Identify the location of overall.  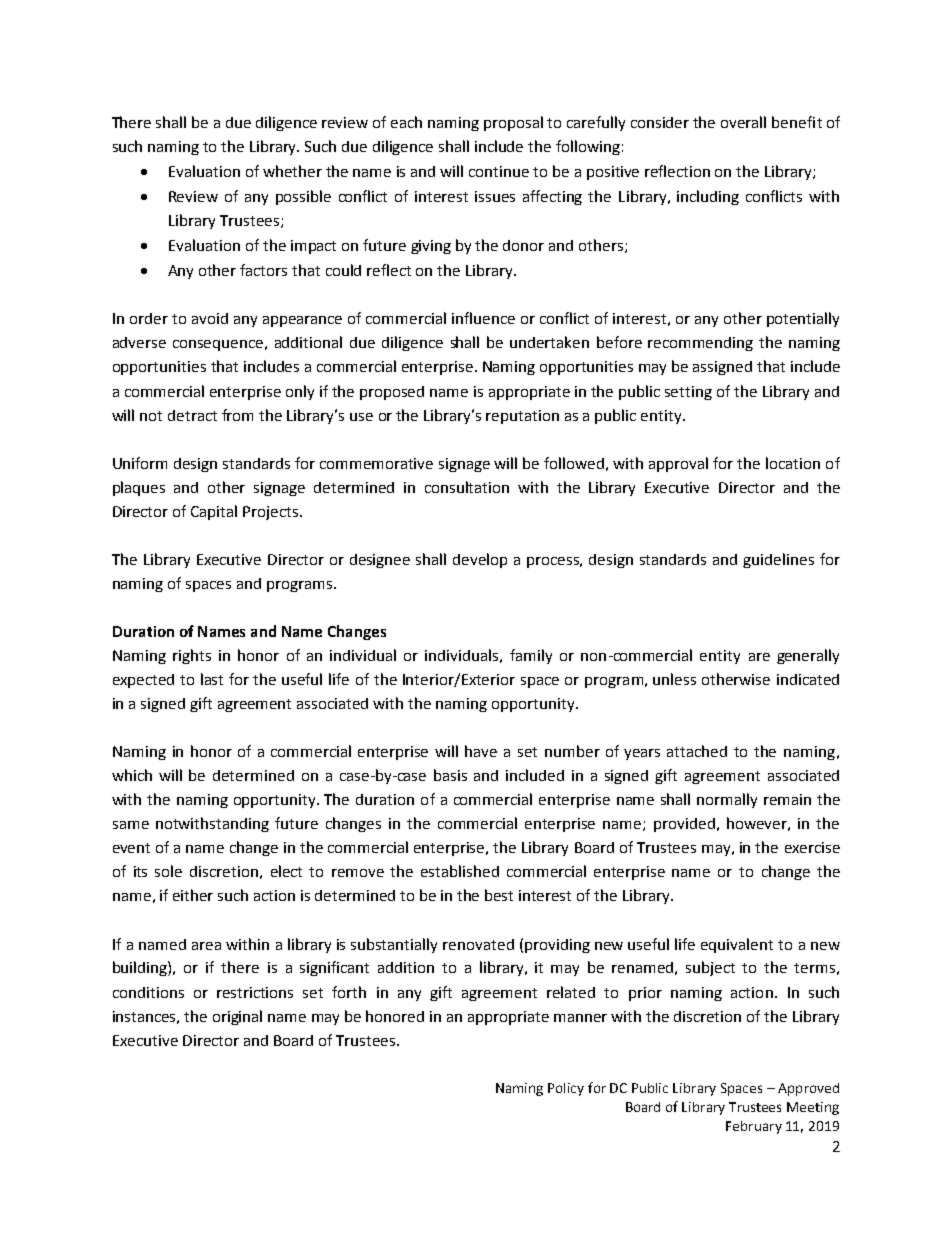
(743, 122).
